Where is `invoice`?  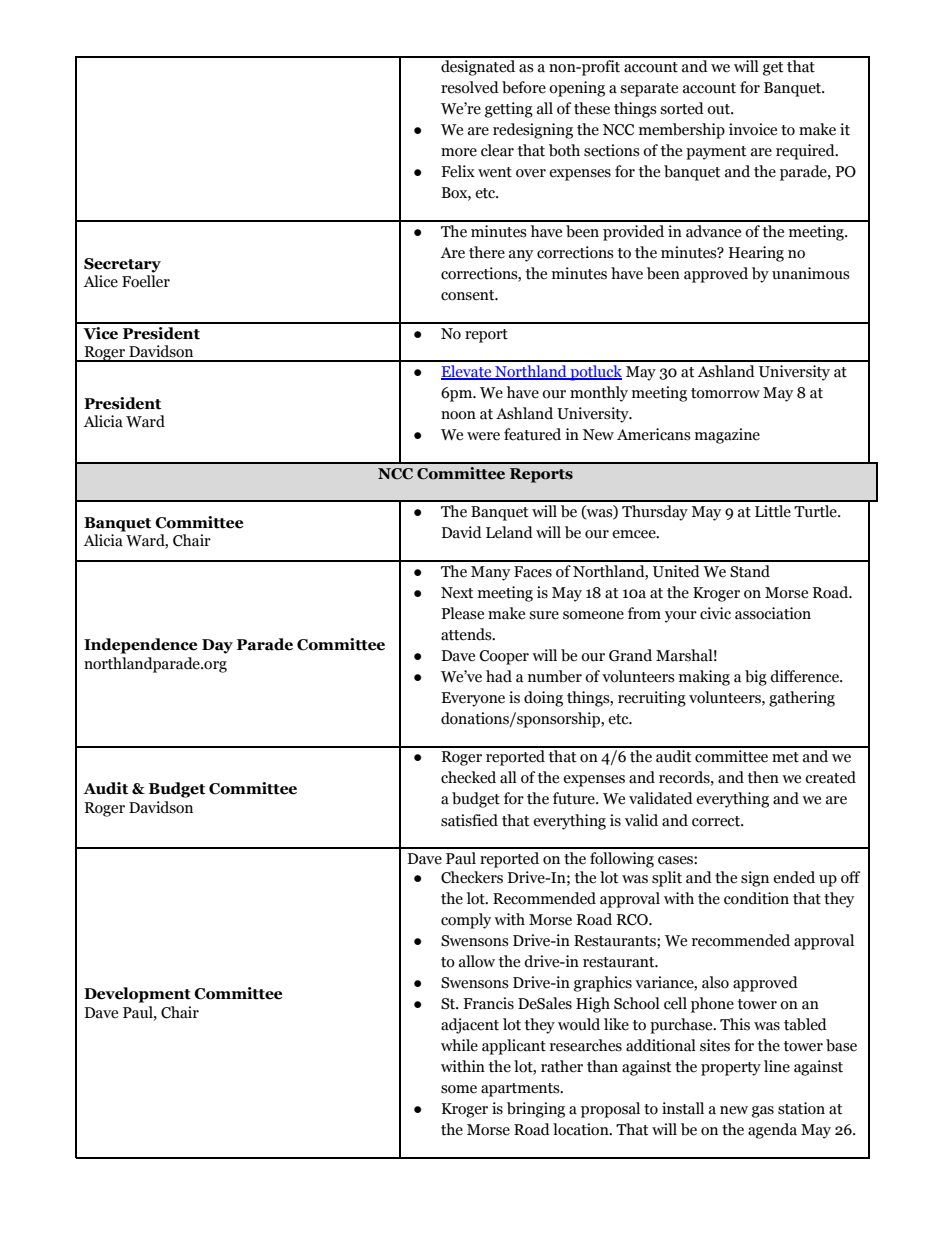
invoice is located at coordinates (753, 129).
